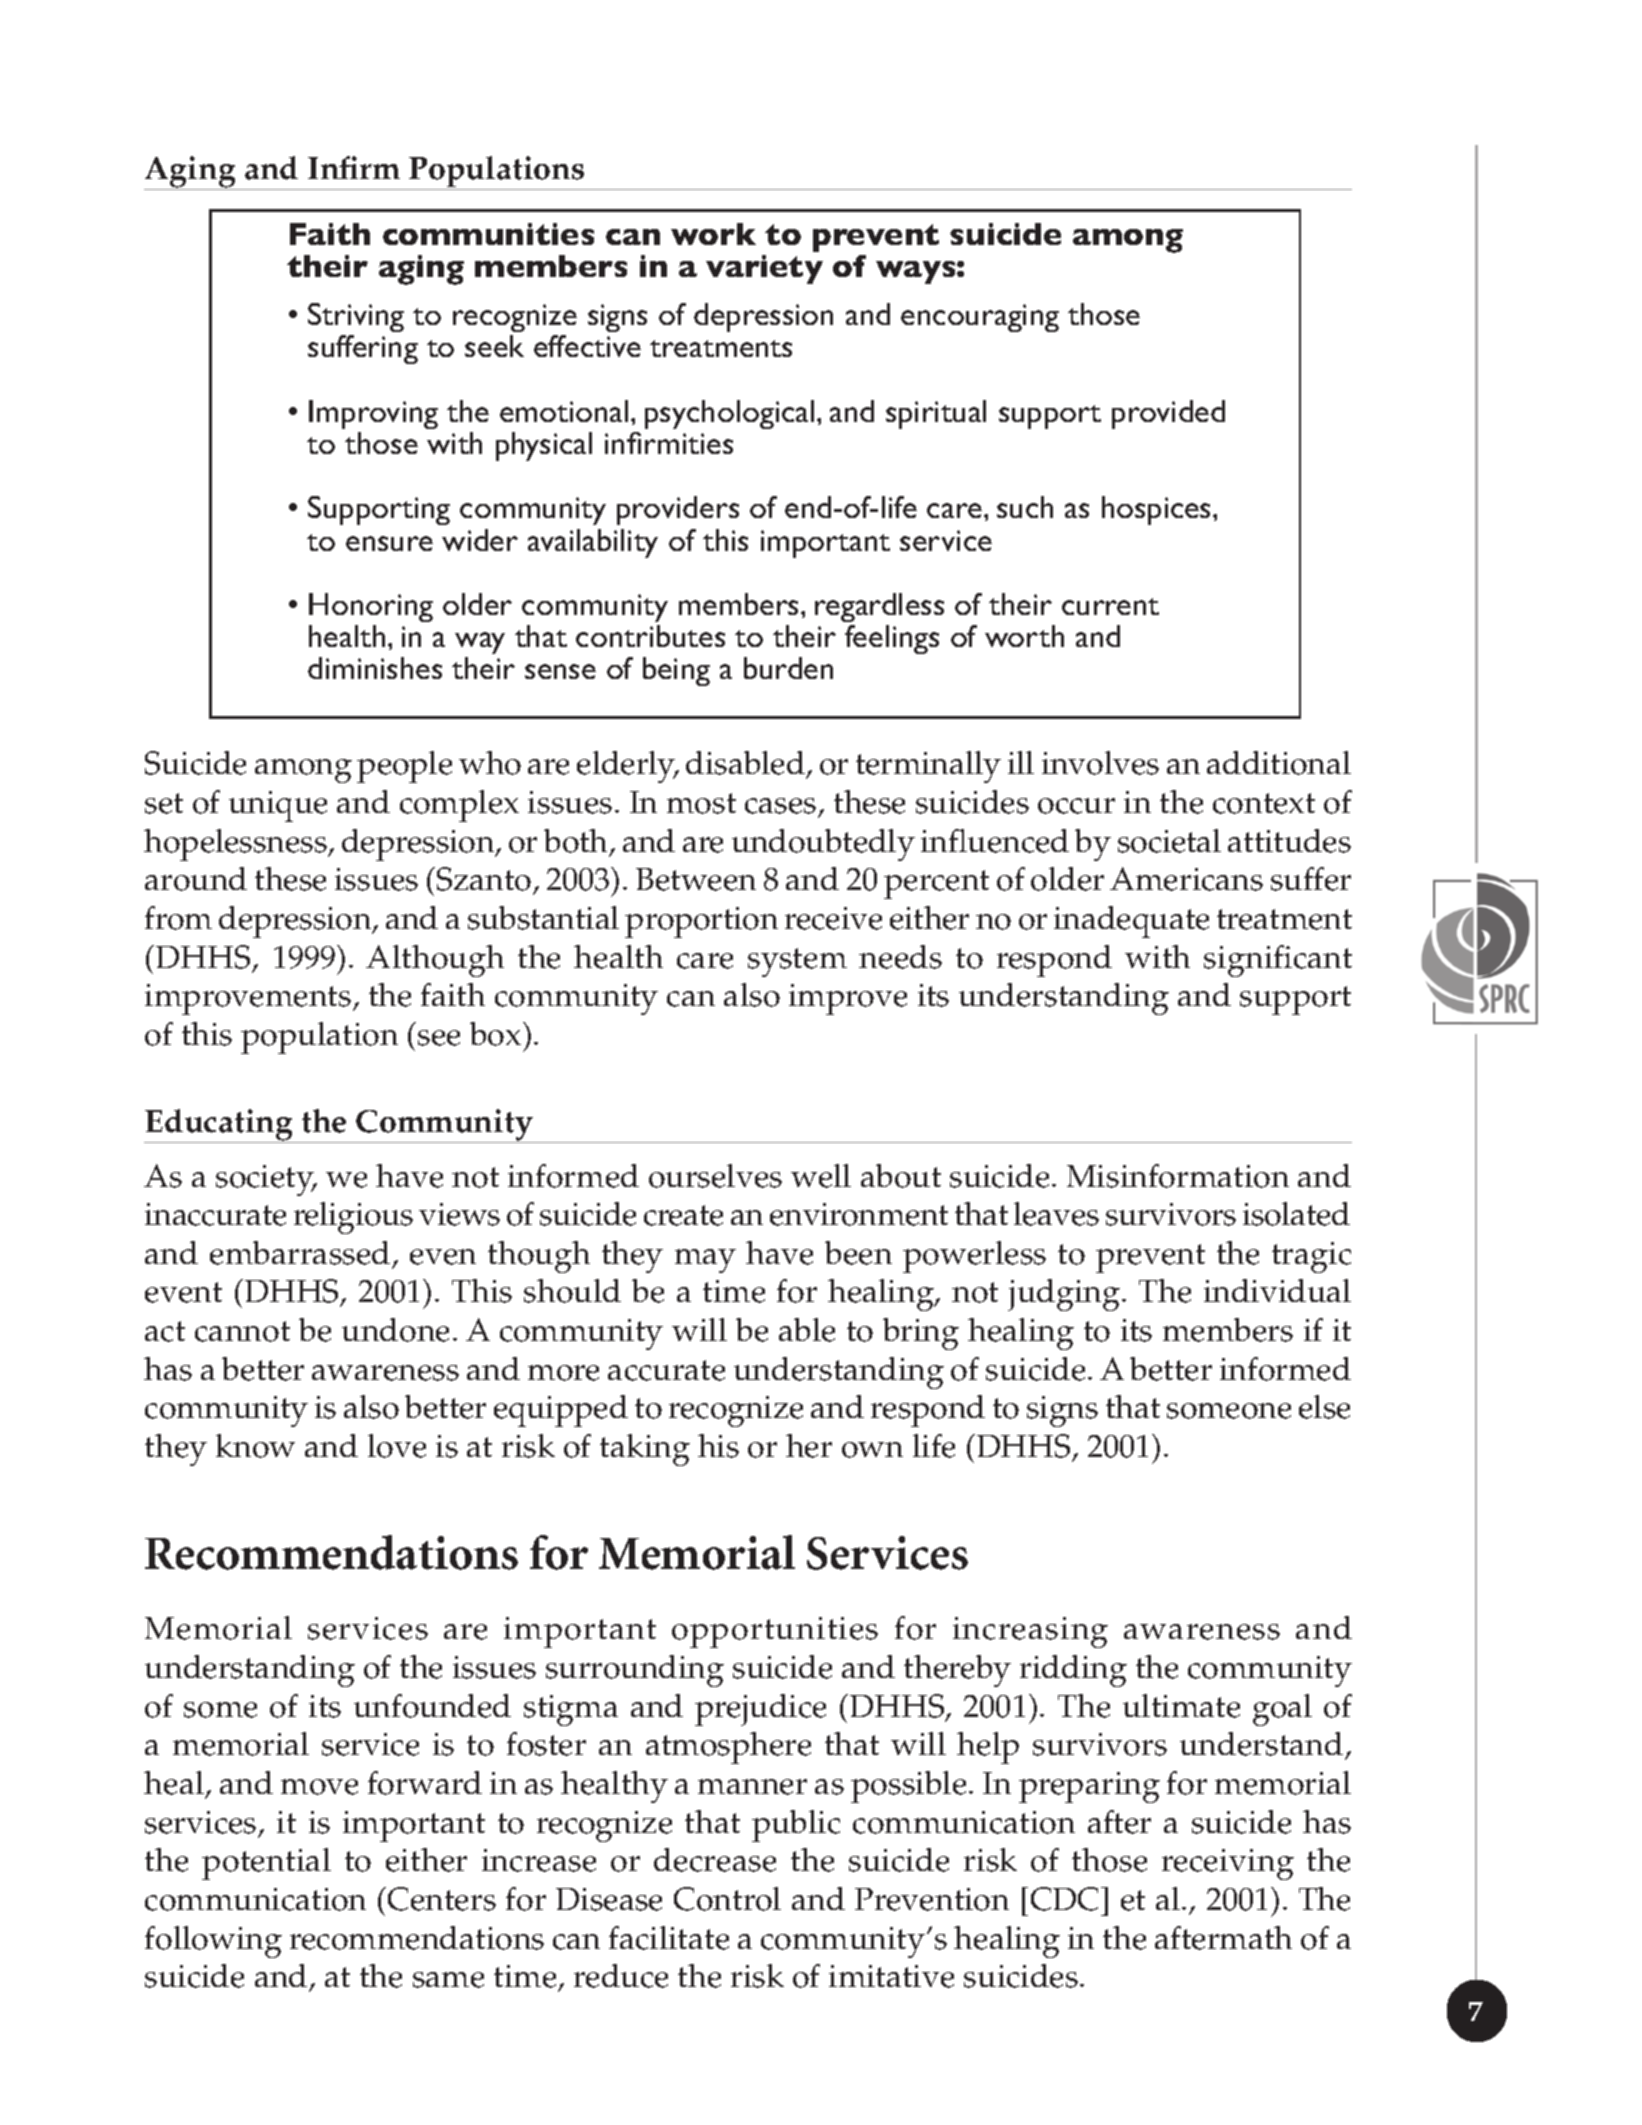 The height and width of the screenshot is (2125, 1642). I want to click on Educating, so click(219, 1126).
